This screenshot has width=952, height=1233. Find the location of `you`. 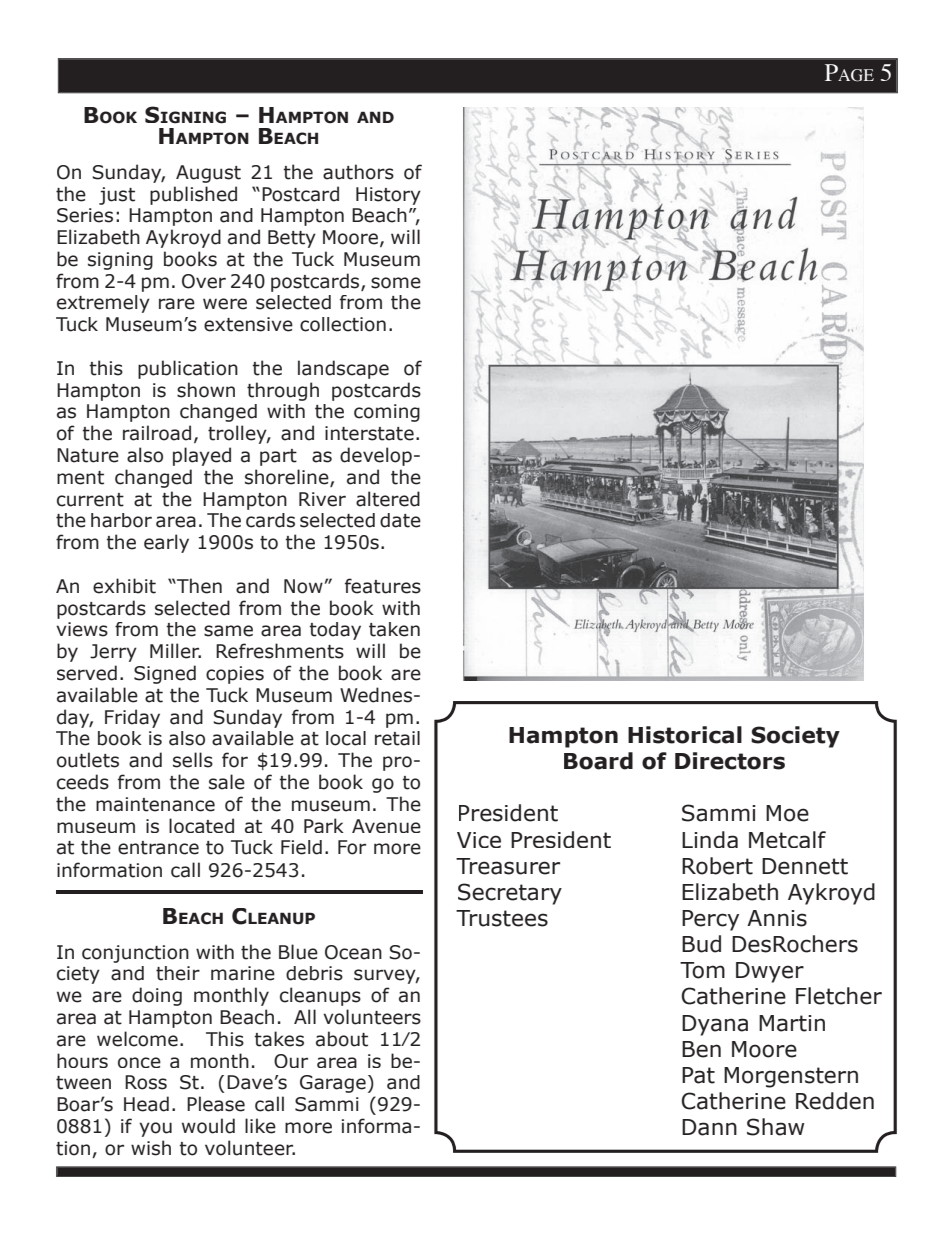

you is located at coordinates (155, 1129).
